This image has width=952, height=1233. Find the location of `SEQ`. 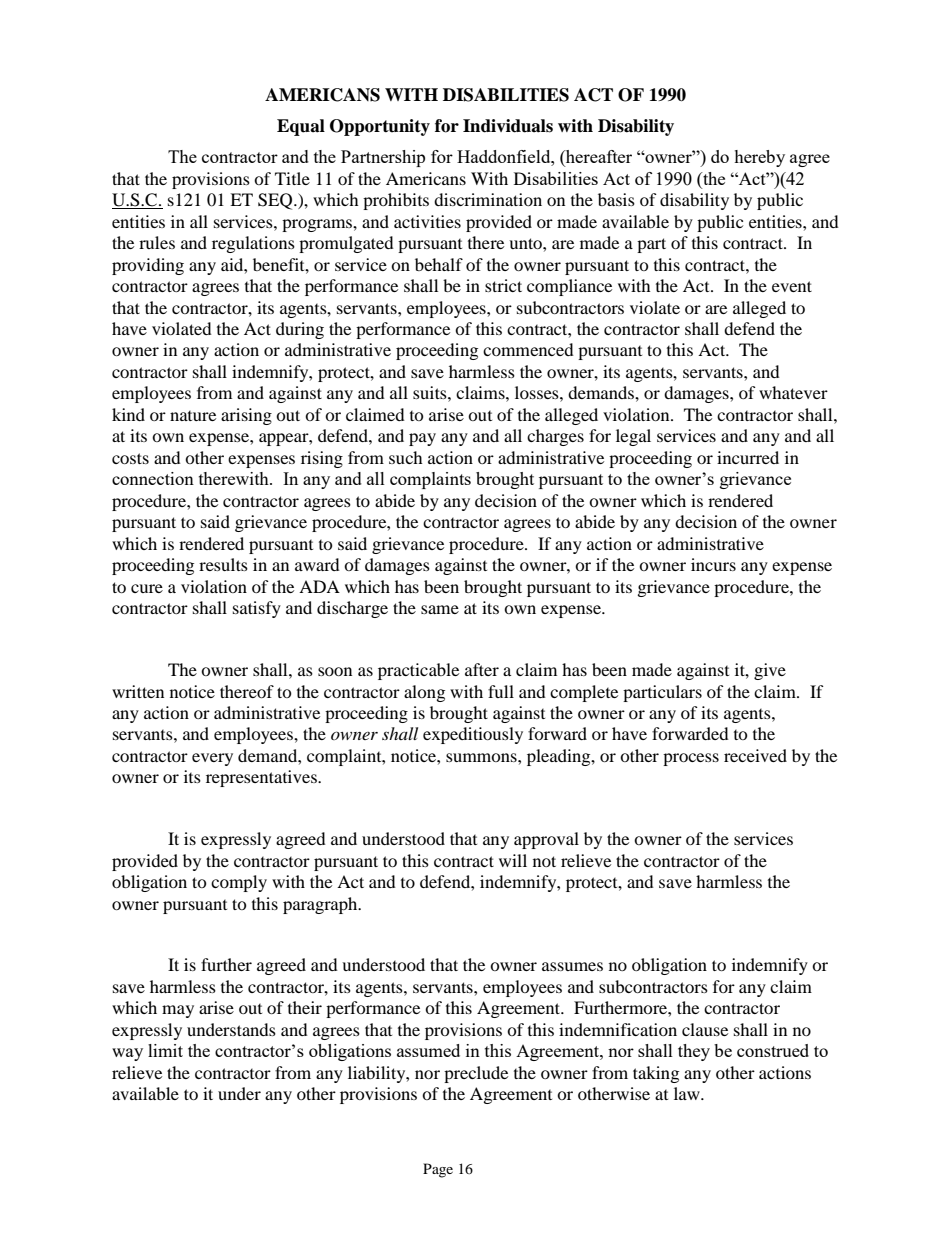

SEQ is located at coordinates (276, 201).
